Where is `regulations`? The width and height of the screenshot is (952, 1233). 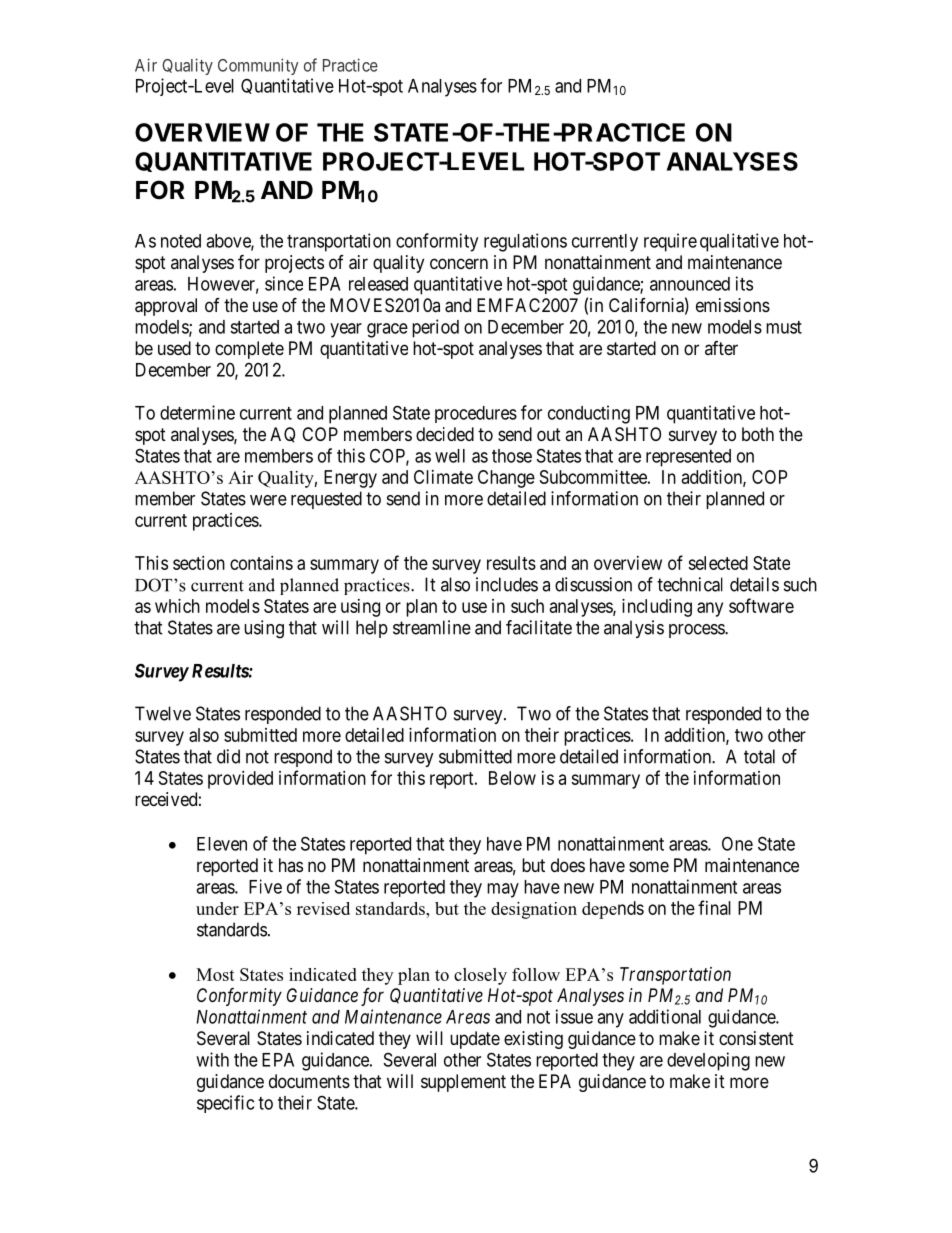
regulations is located at coordinates (525, 242).
